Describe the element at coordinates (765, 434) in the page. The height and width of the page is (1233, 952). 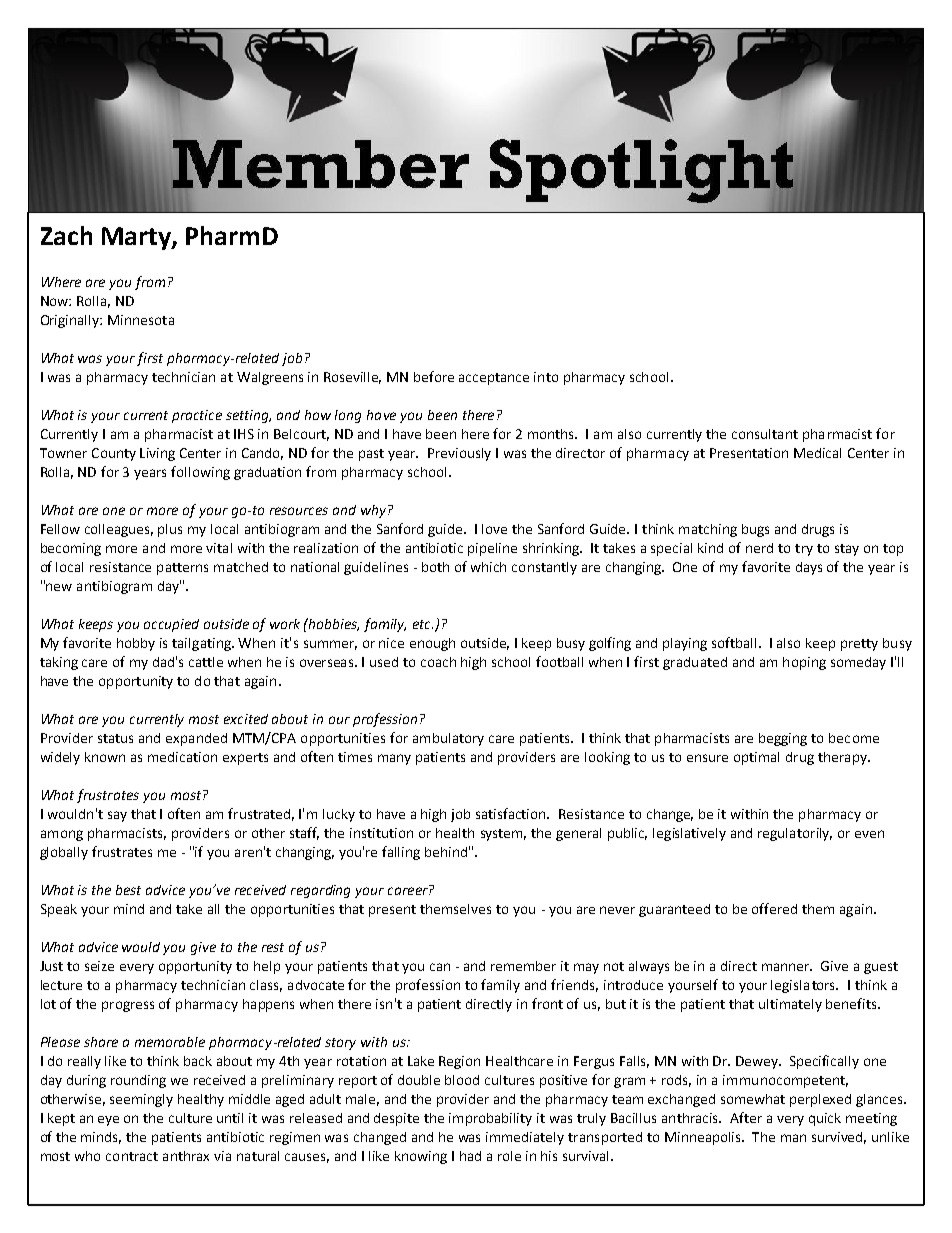
I see `consultant` at that location.
